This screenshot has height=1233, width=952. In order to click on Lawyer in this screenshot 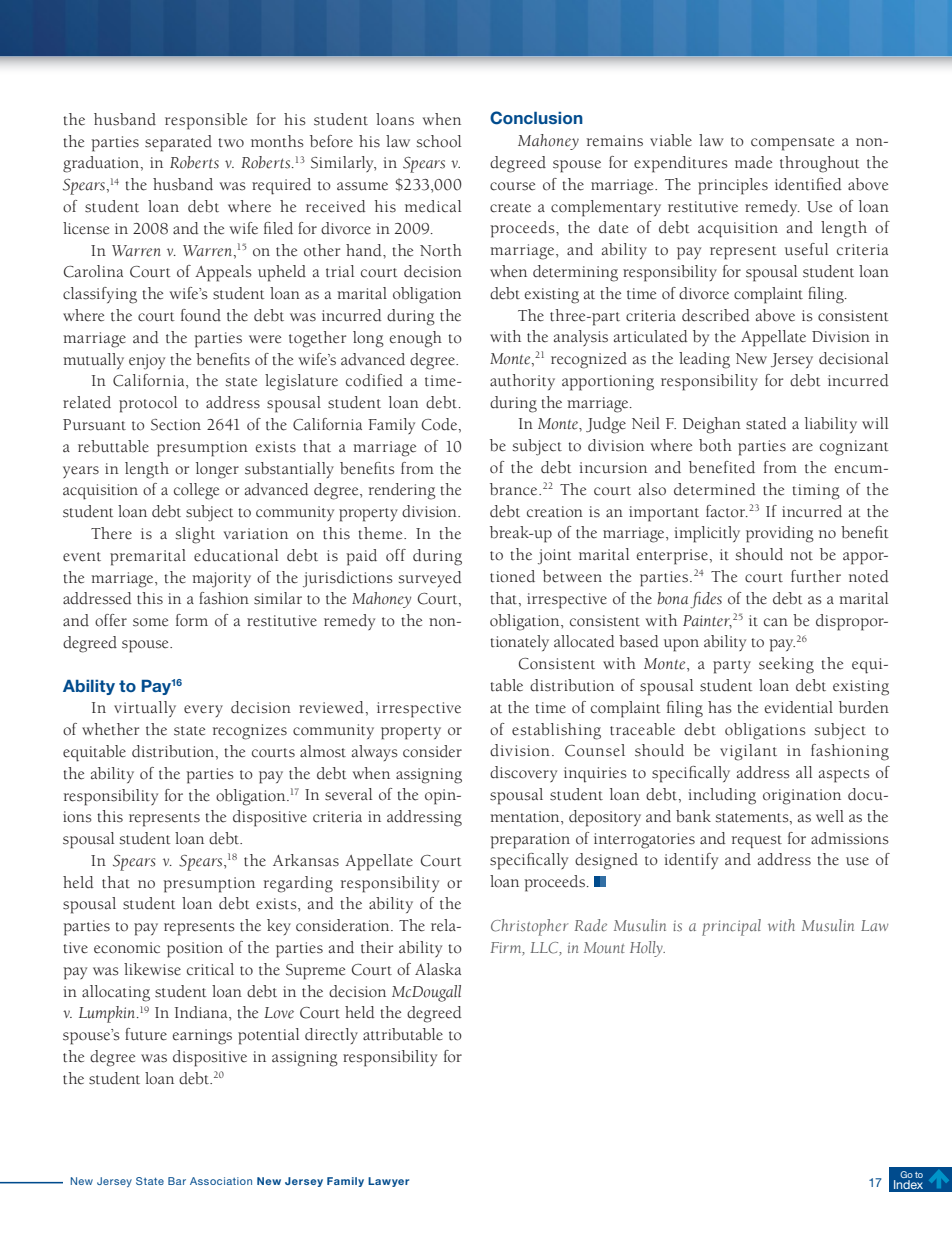, I will do `click(388, 1182)`.
